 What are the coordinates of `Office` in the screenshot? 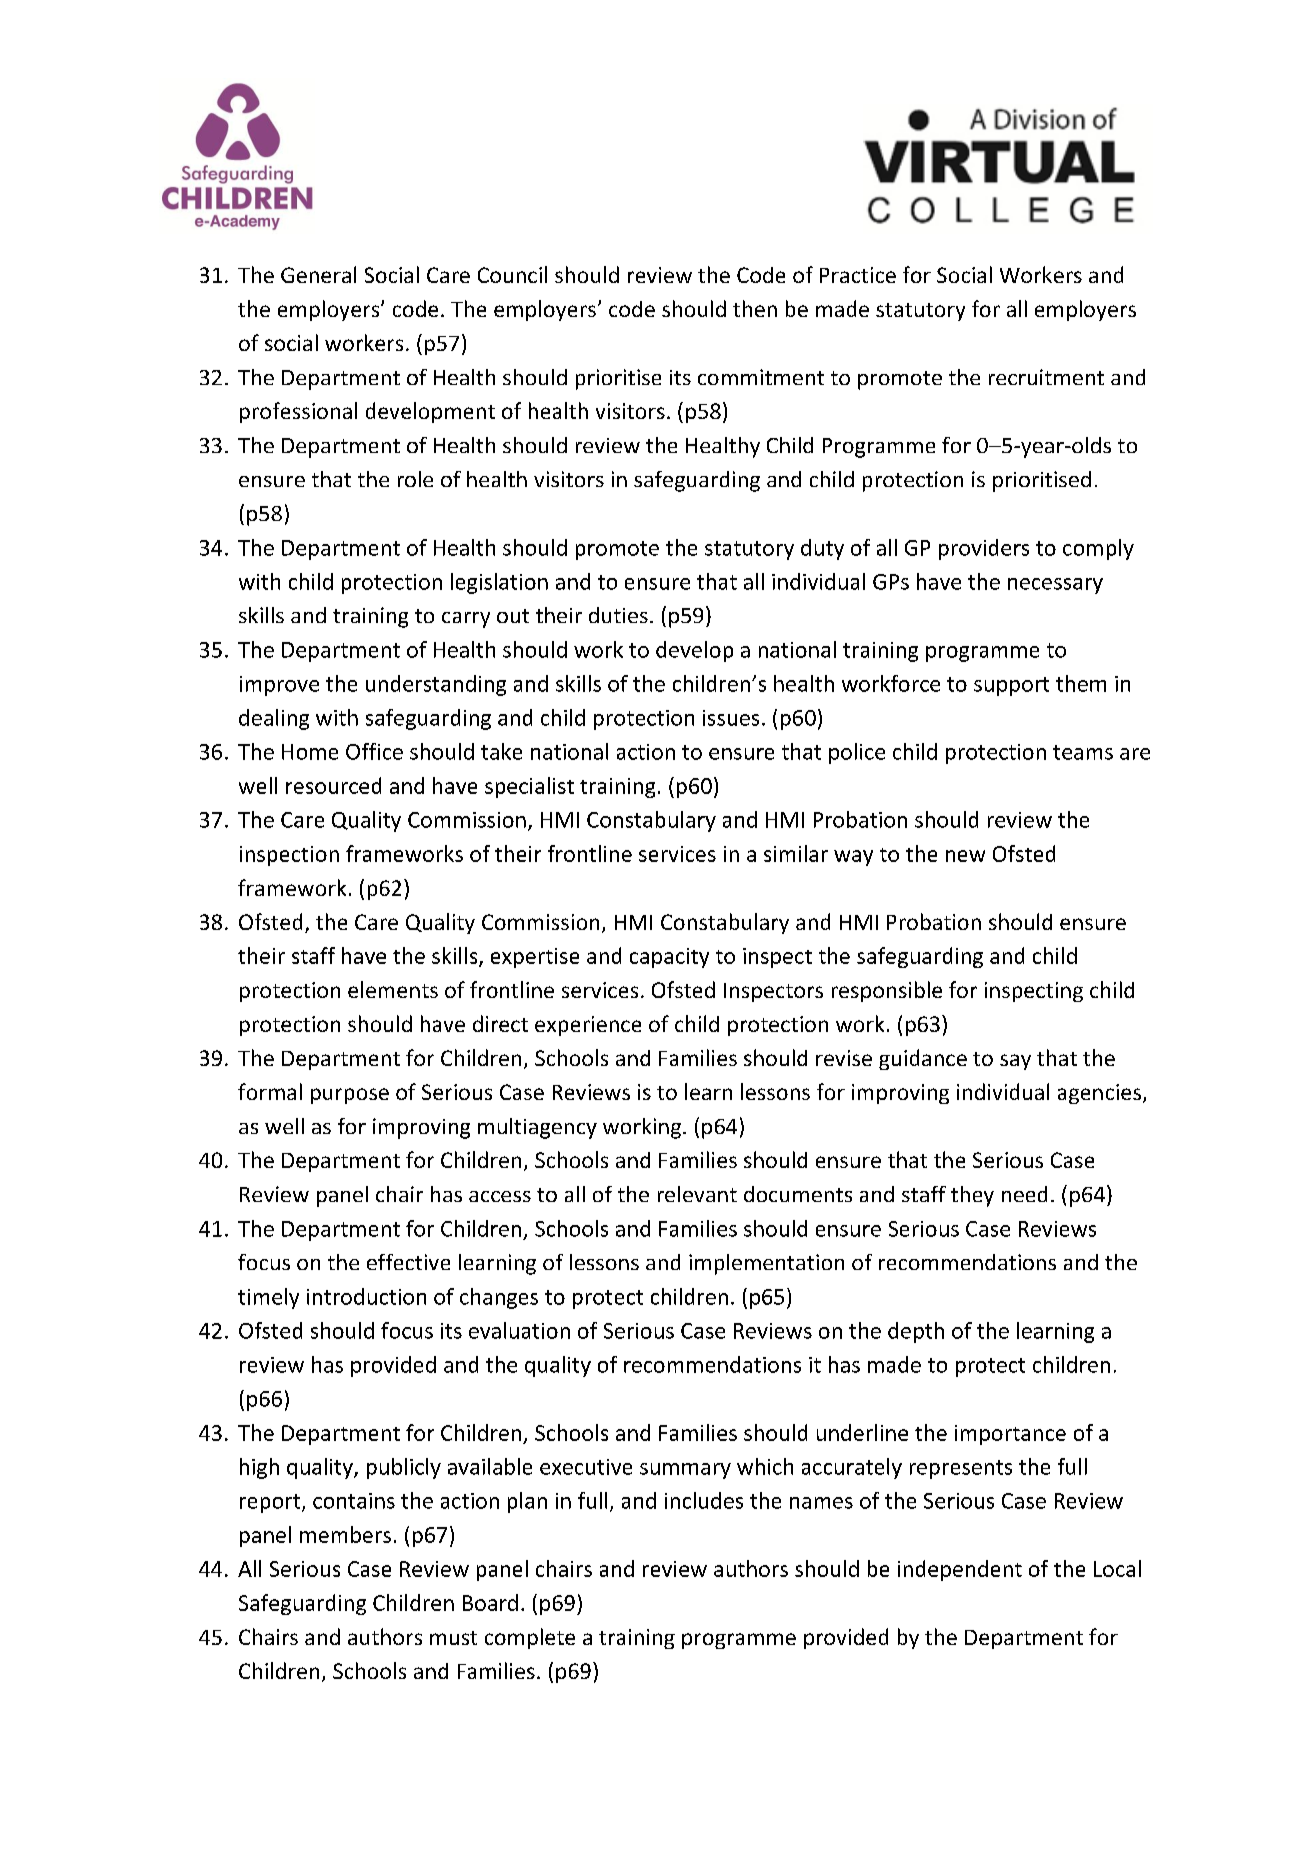 It's located at (374, 751).
